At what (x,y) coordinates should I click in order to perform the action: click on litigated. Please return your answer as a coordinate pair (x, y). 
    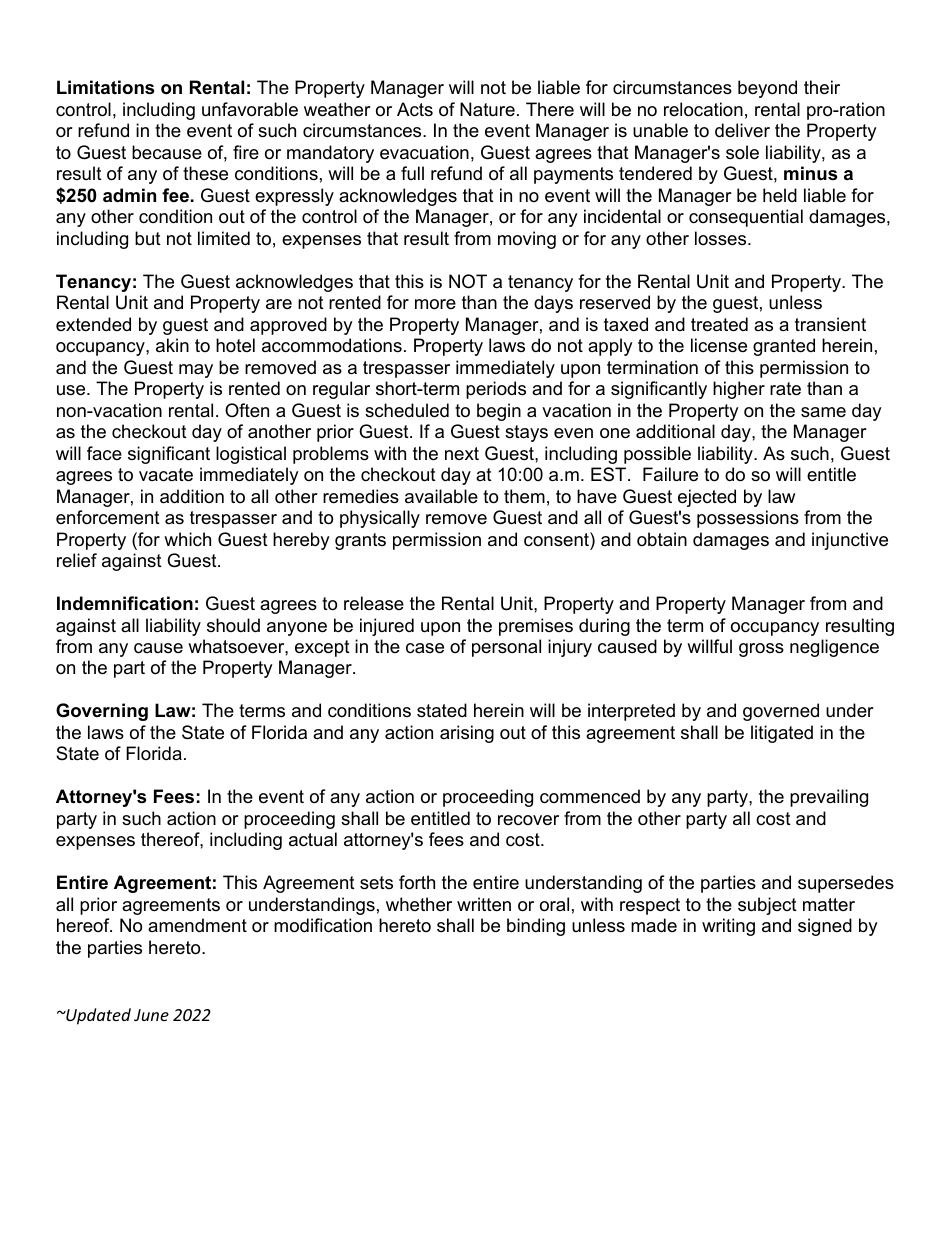
    Looking at the image, I should click on (782, 734).
